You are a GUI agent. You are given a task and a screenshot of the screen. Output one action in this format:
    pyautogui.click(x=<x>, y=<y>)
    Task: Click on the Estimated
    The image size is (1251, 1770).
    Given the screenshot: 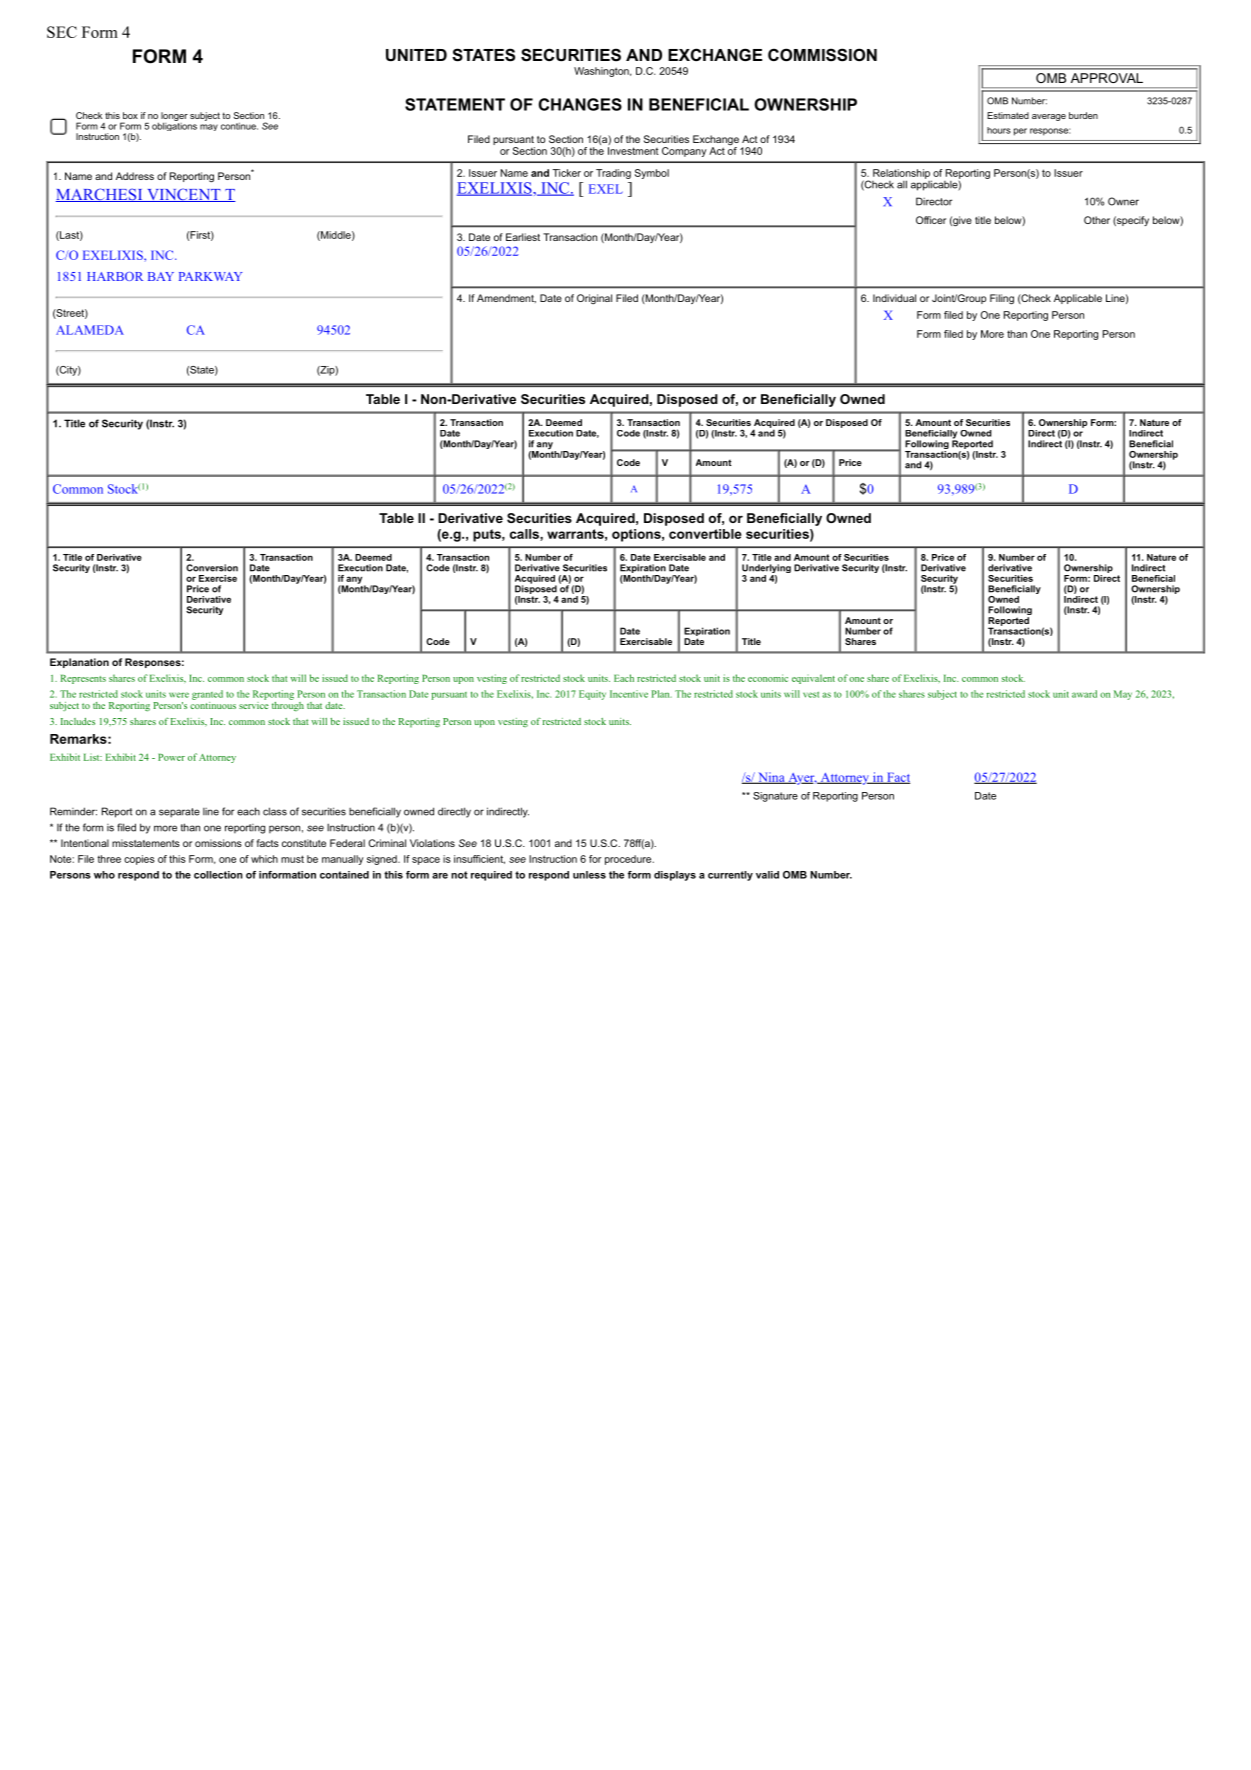 What is the action you would take?
    pyautogui.click(x=1008, y=115)
